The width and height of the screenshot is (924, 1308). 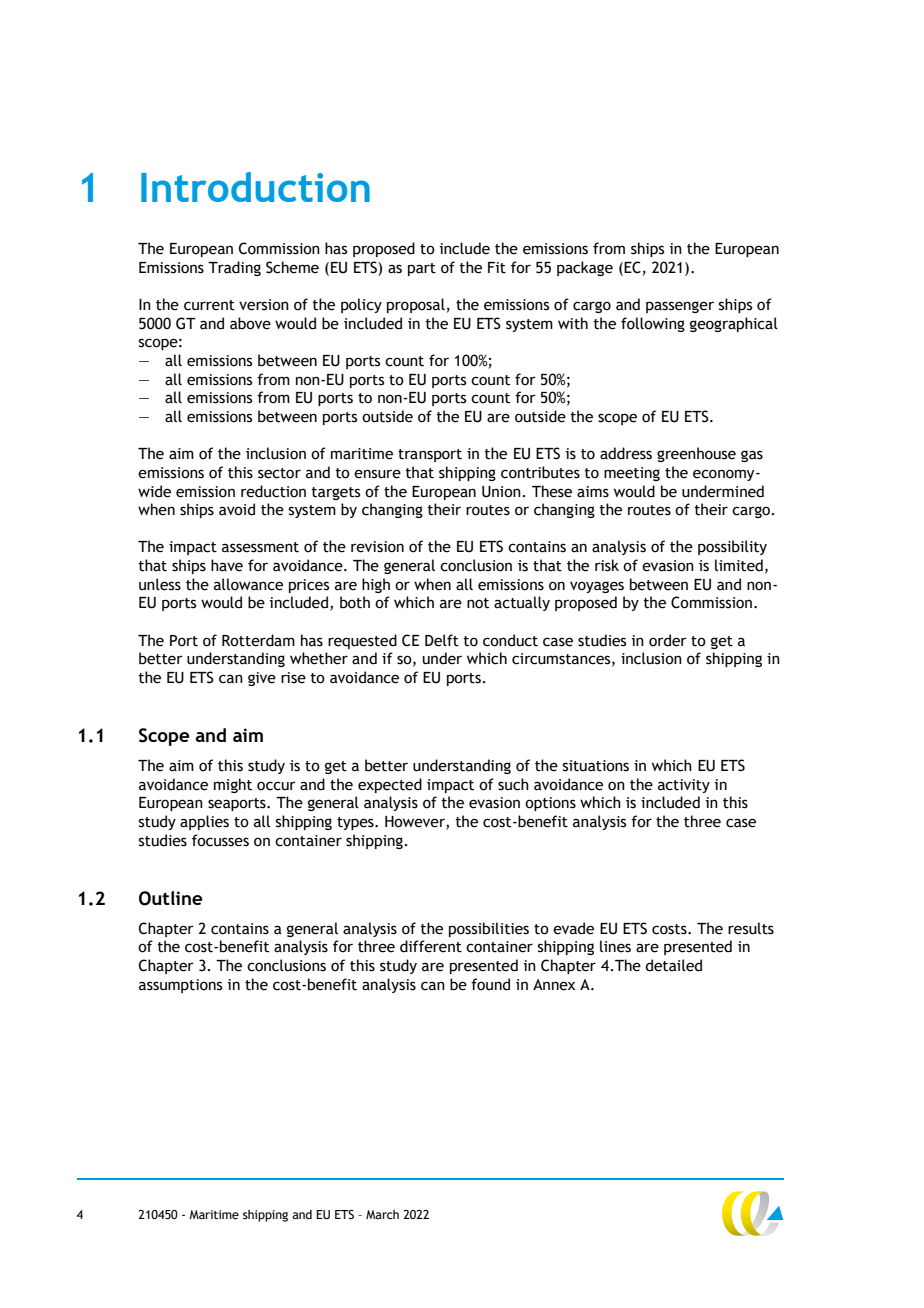 I want to click on passenger, so click(x=680, y=307).
